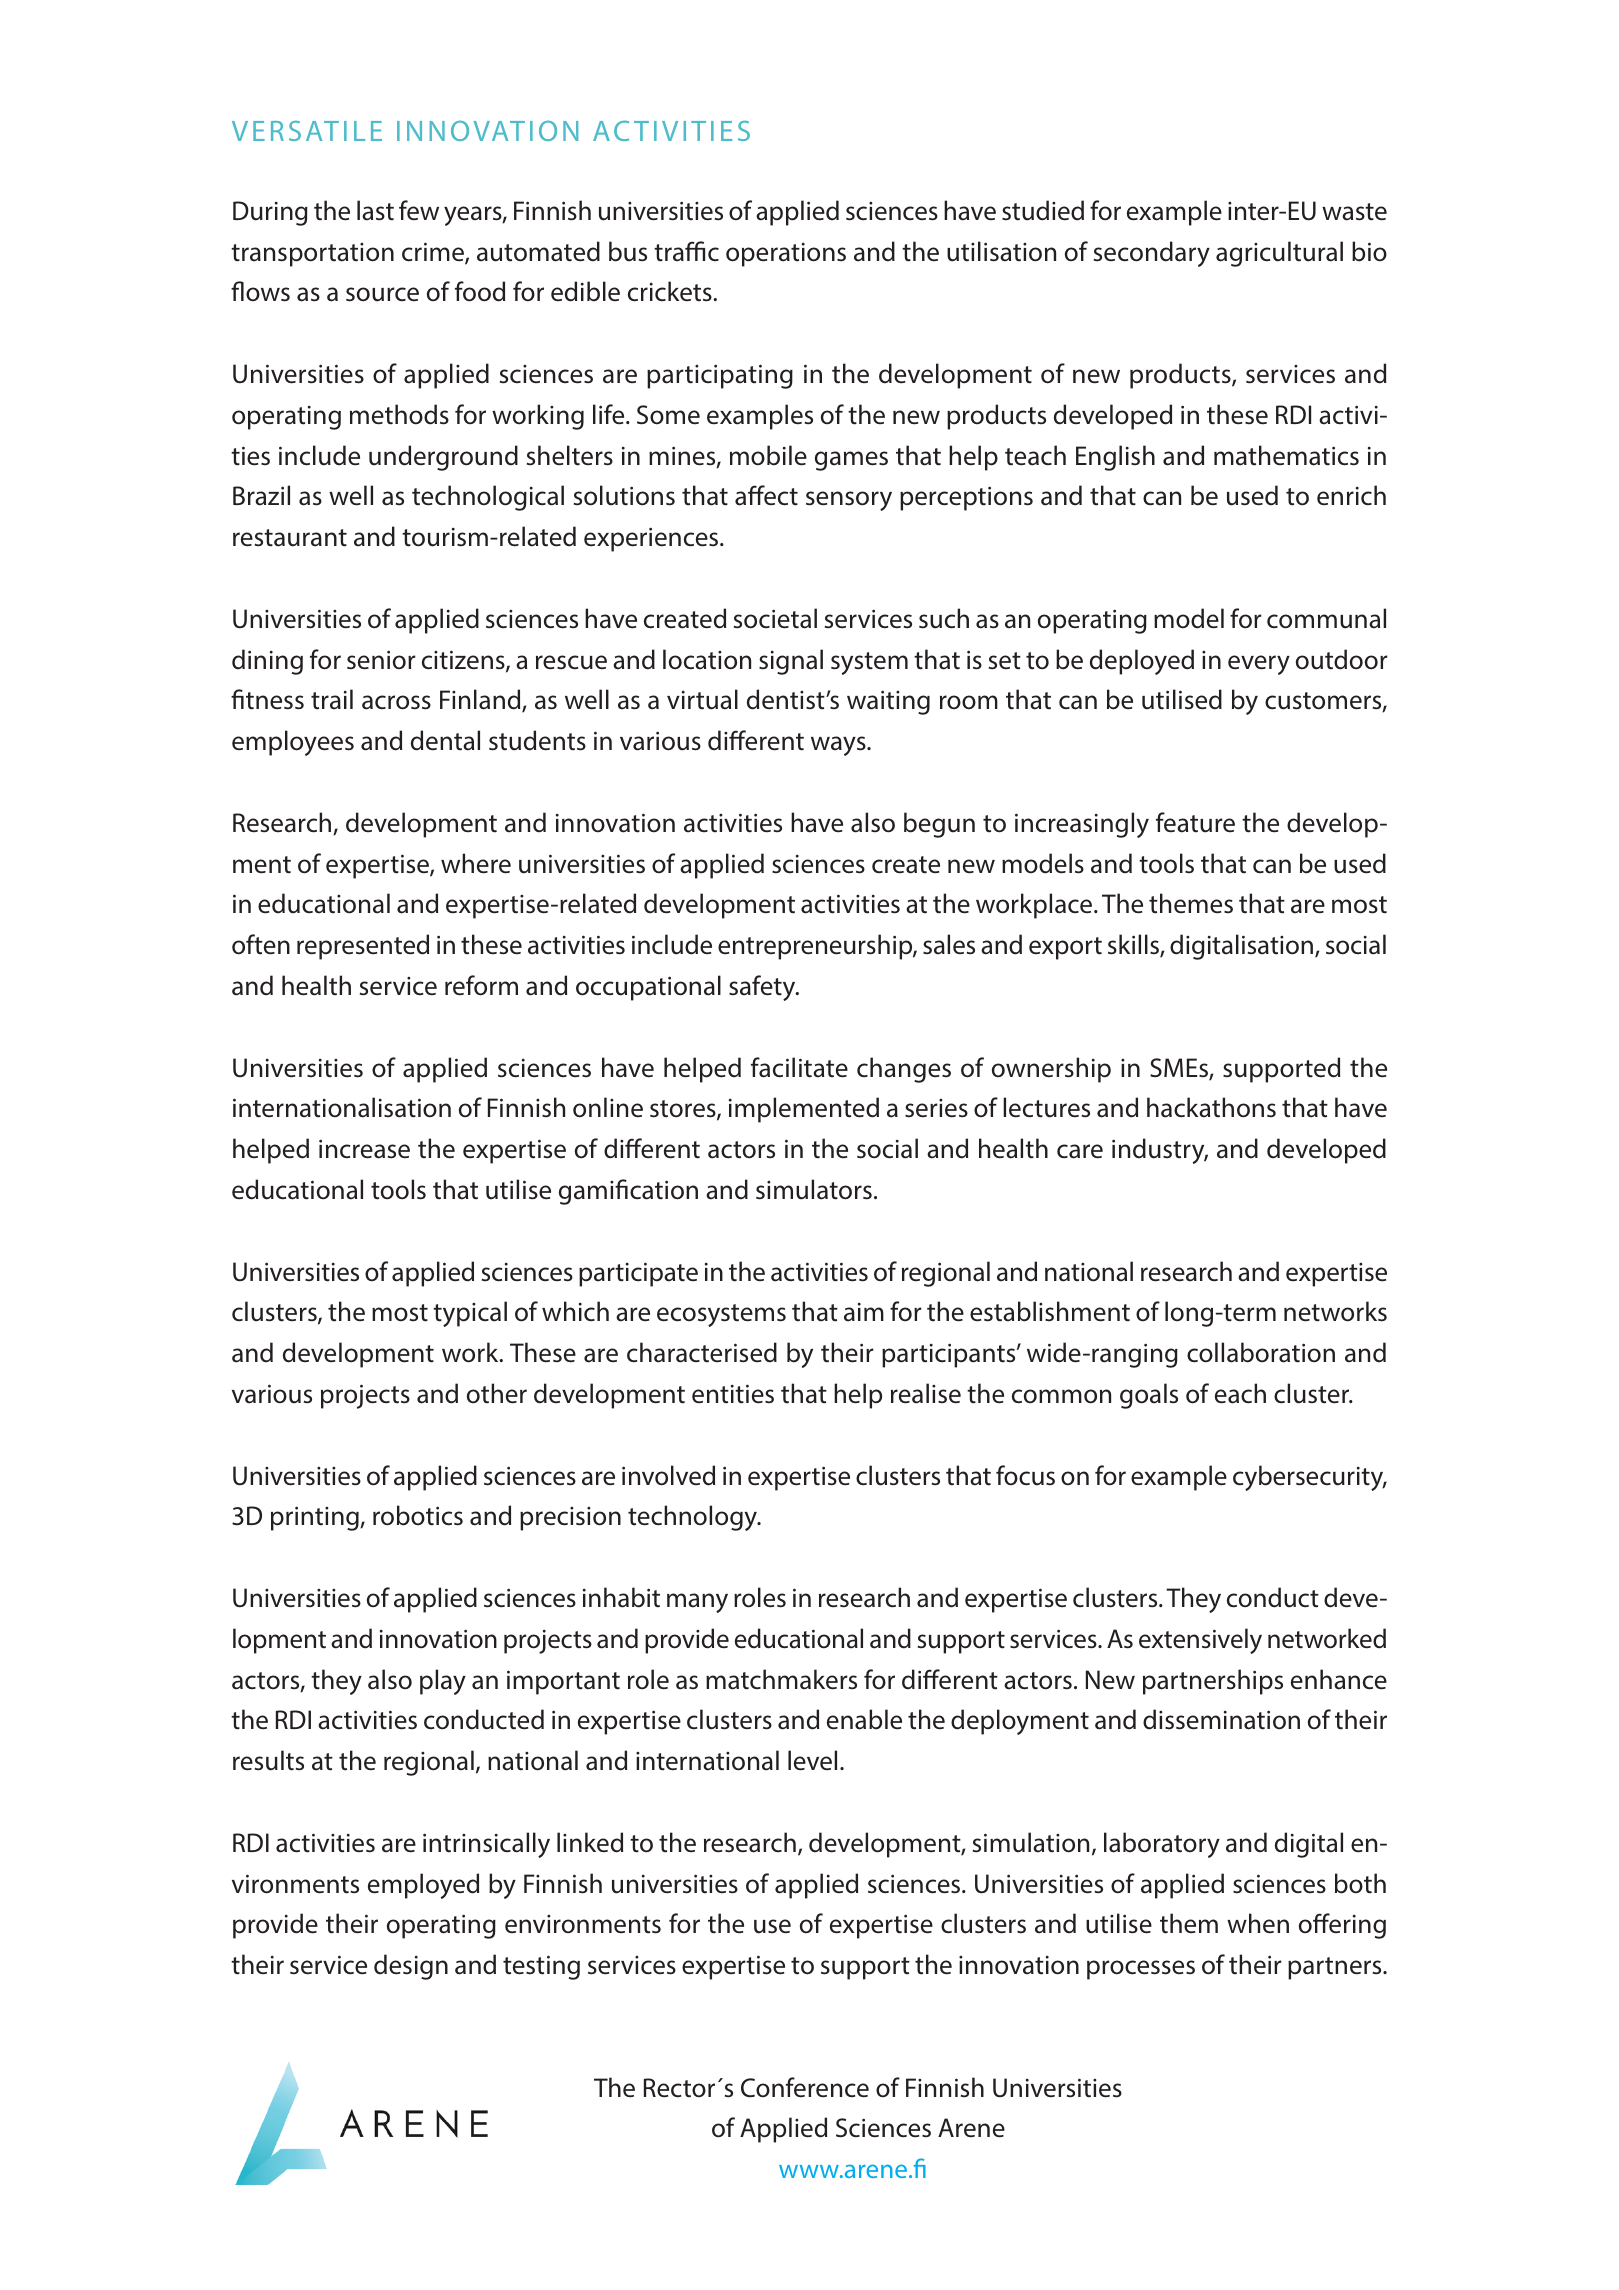  What do you see at coordinates (364, 1149) in the document?
I see `increase` at bounding box center [364, 1149].
